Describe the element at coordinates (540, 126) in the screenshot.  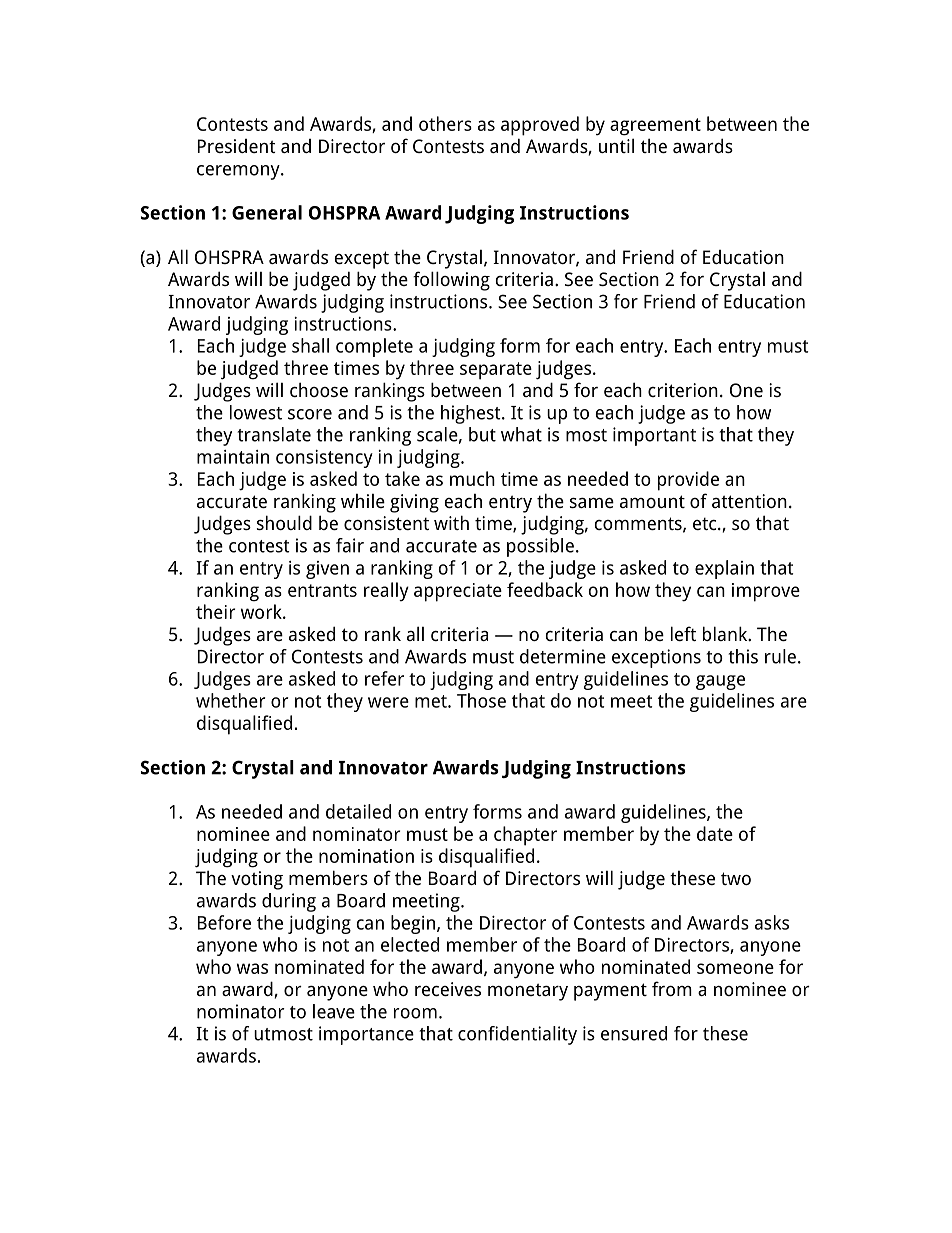
I see `approved` at that location.
